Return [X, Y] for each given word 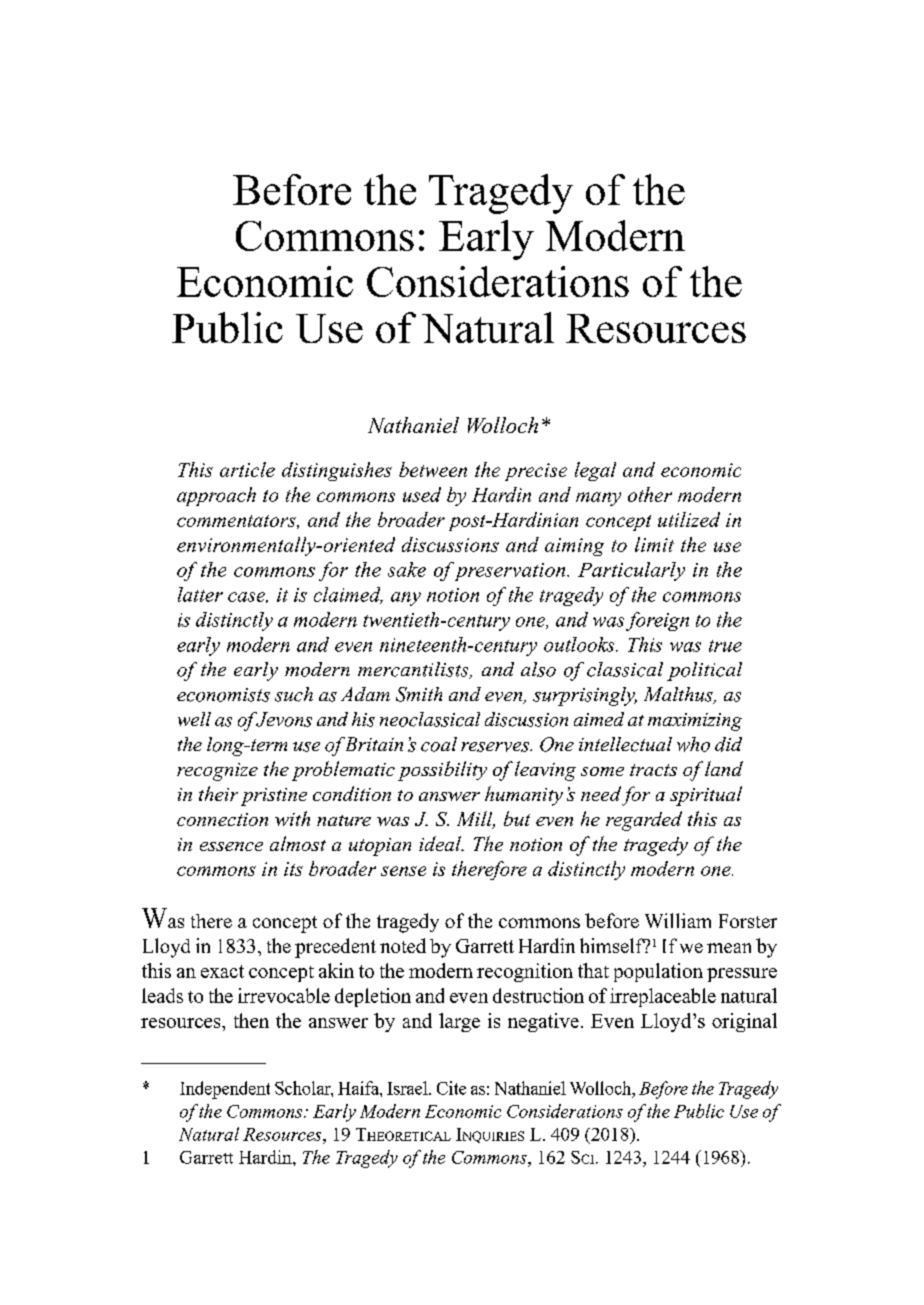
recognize [217, 772]
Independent [225, 1090]
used [422, 494]
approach [216, 496]
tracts [653, 770]
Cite [451, 1088]
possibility [442, 771]
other [650, 494]
